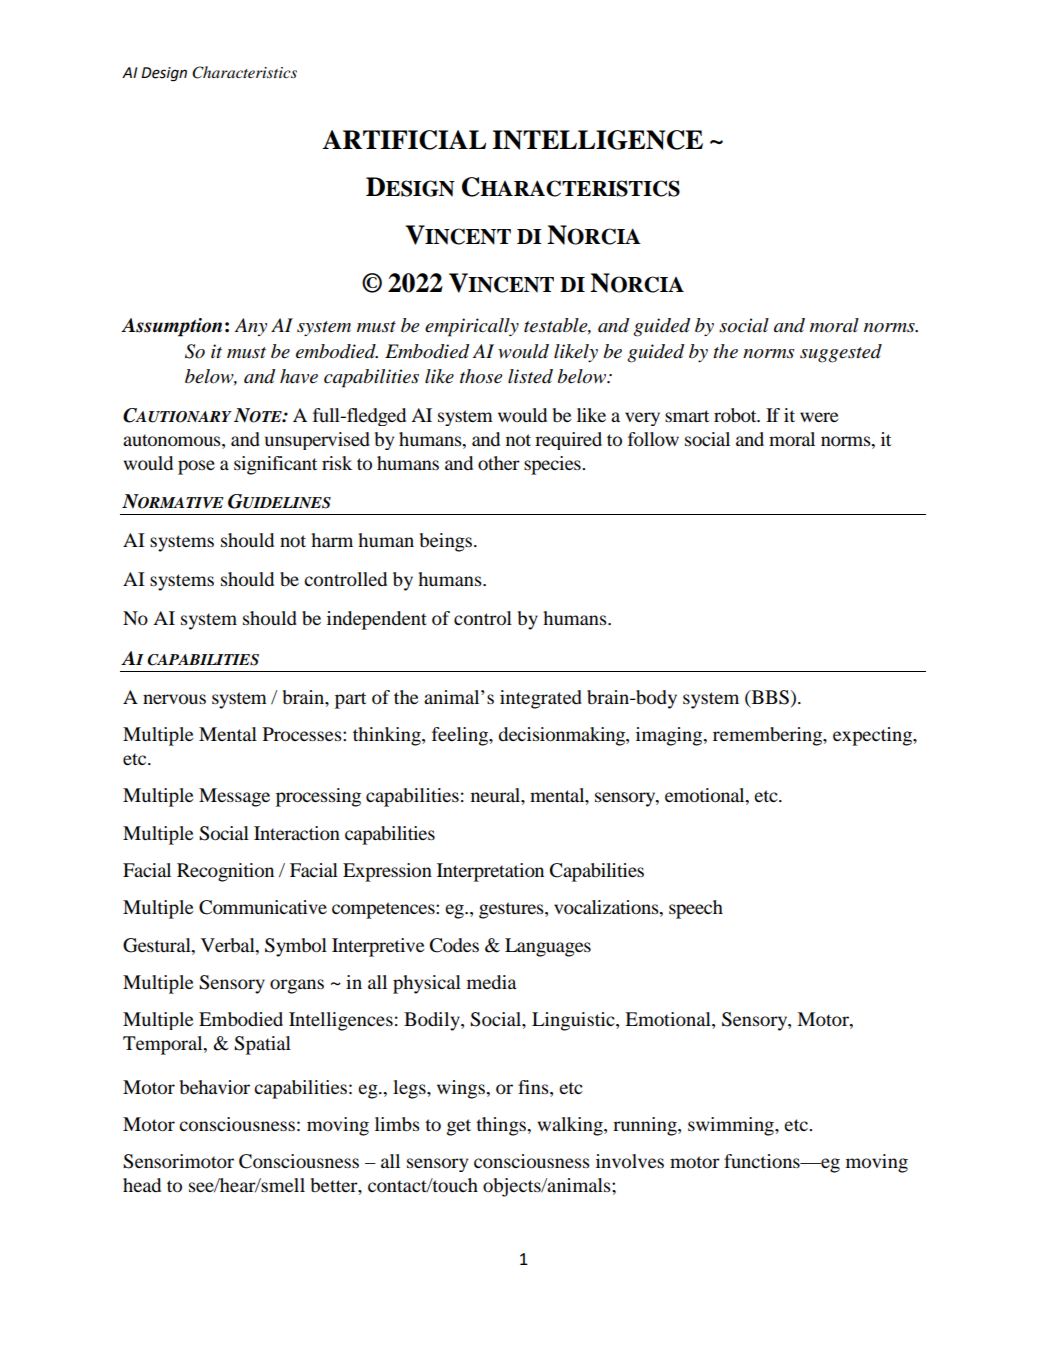 The height and width of the image is (1355, 1047). I want to click on suggested, so click(841, 353).
